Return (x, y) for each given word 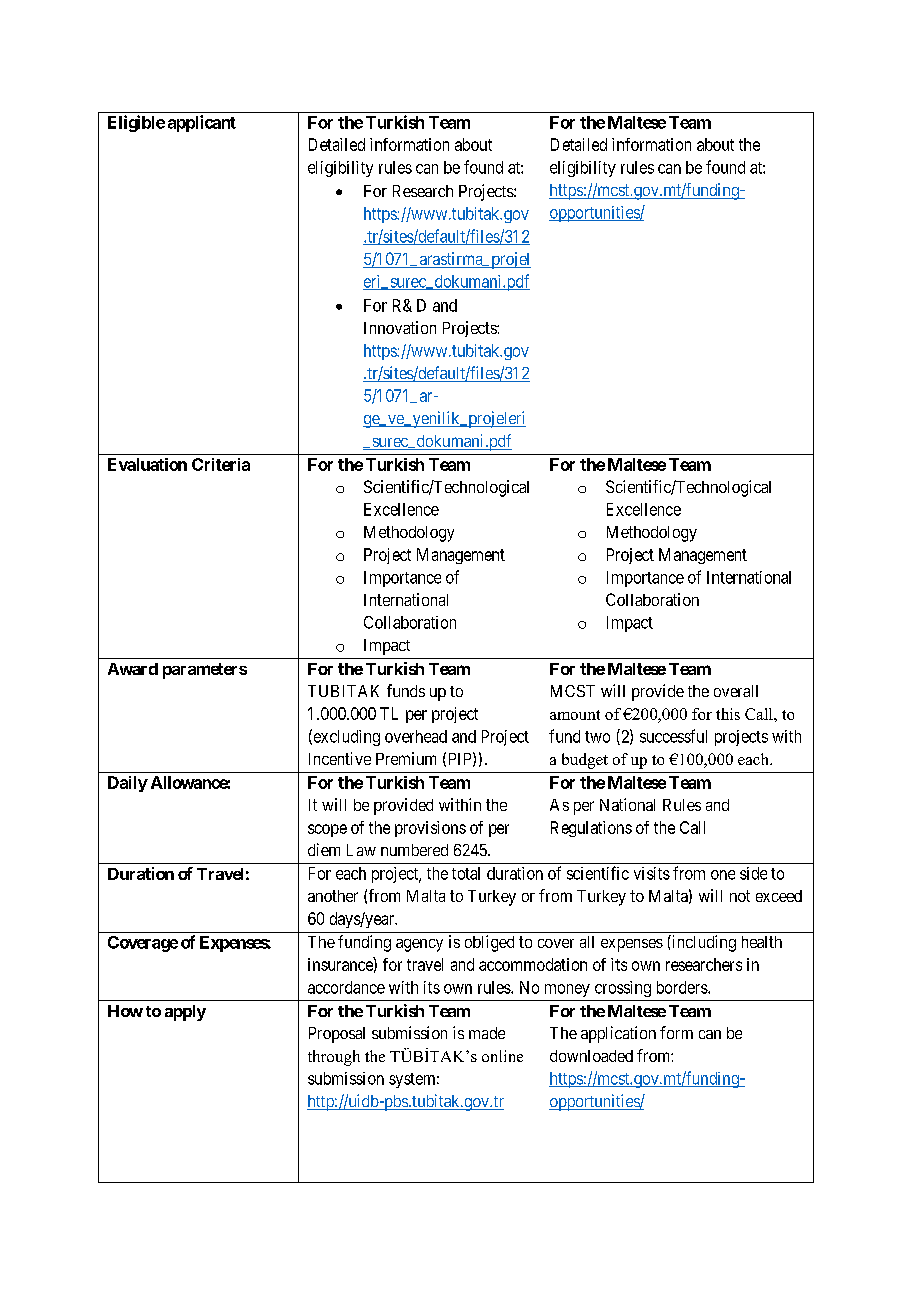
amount (575, 715)
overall (736, 691)
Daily (128, 784)
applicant (202, 123)
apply (185, 1013)
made (487, 1033)
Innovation (400, 327)
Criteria (221, 464)
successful (673, 736)
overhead (416, 736)
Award (133, 669)
